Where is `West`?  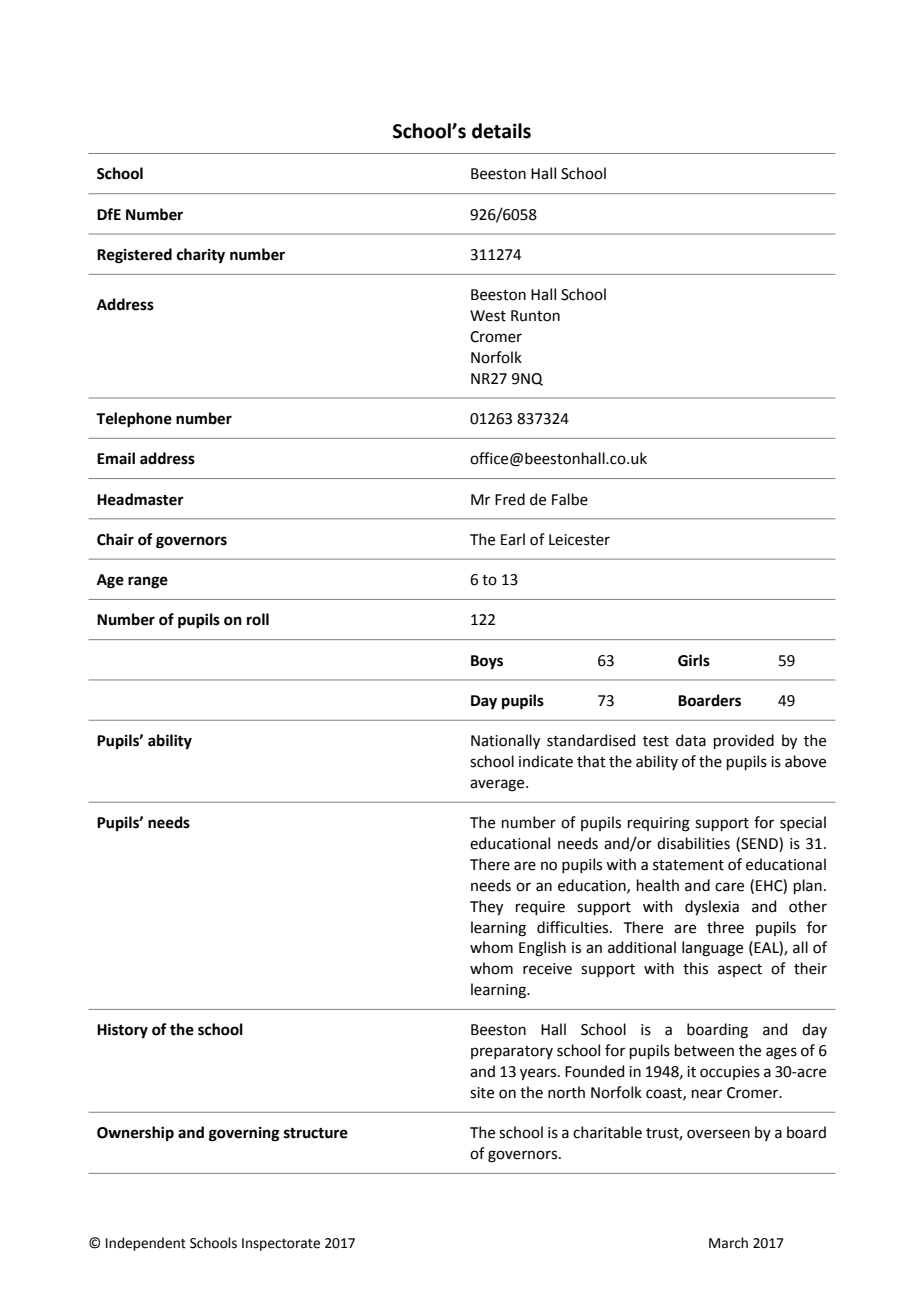
West is located at coordinates (488, 316).
